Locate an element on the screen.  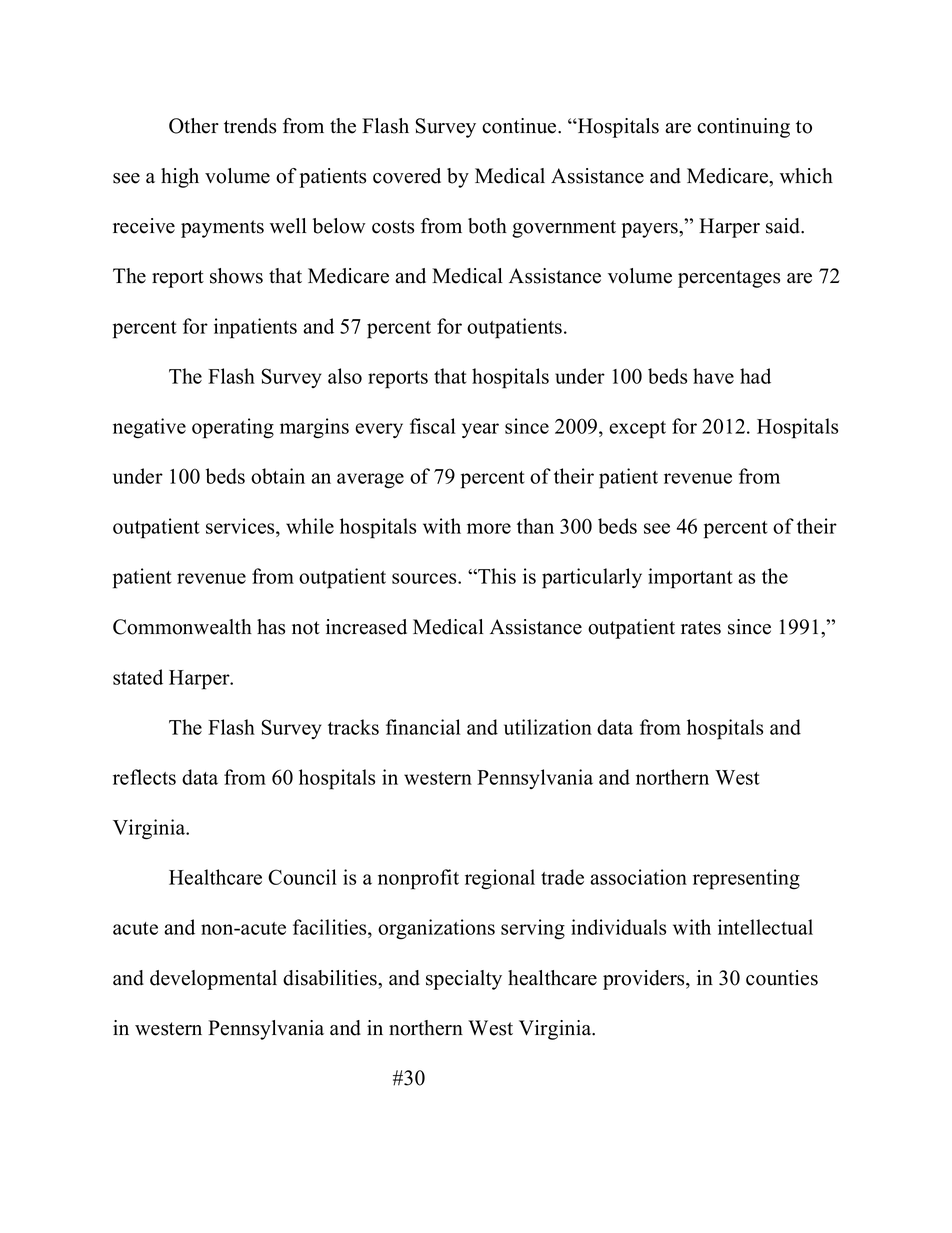
more is located at coordinates (489, 528).
